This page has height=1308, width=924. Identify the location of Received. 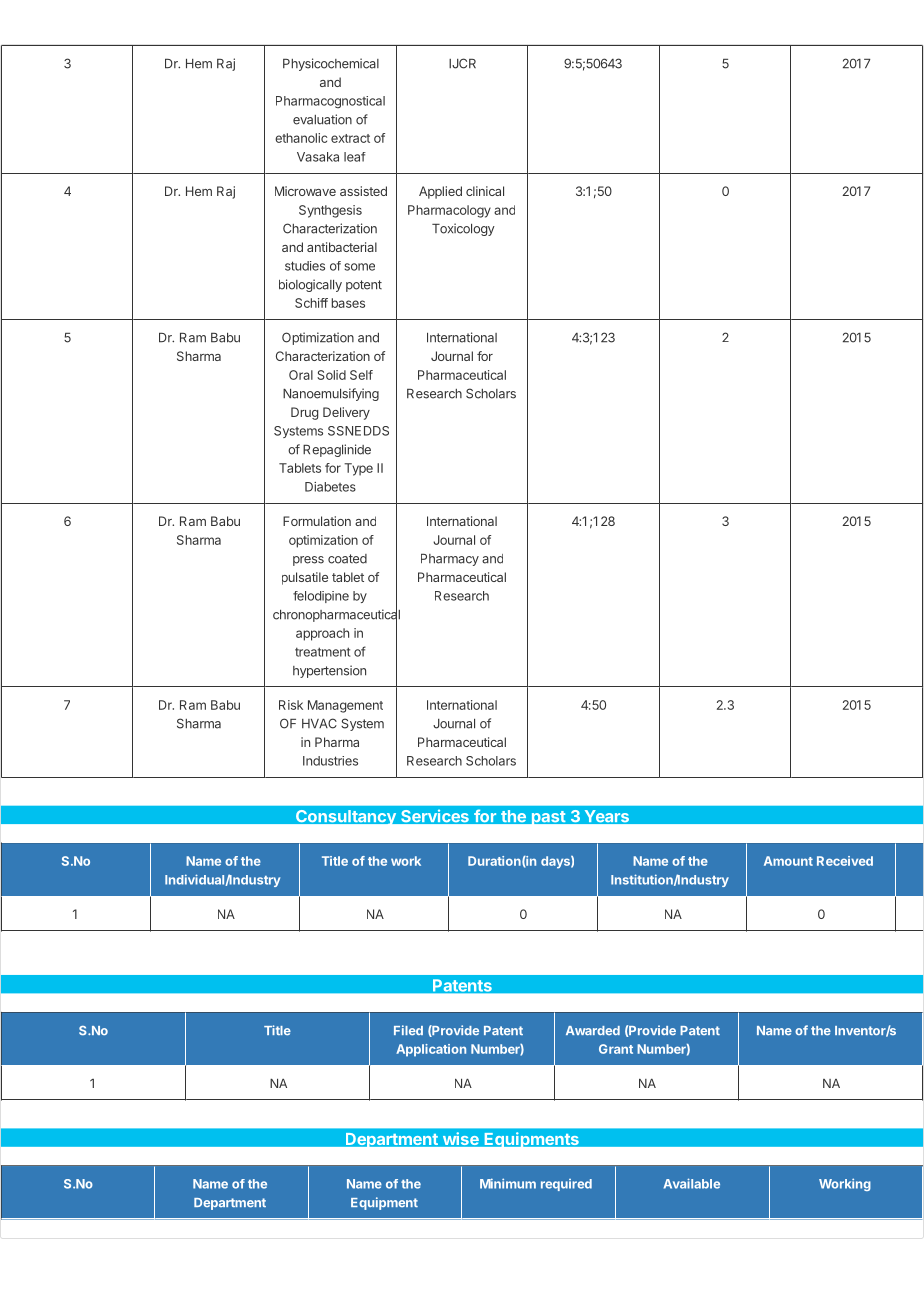
(845, 861).
